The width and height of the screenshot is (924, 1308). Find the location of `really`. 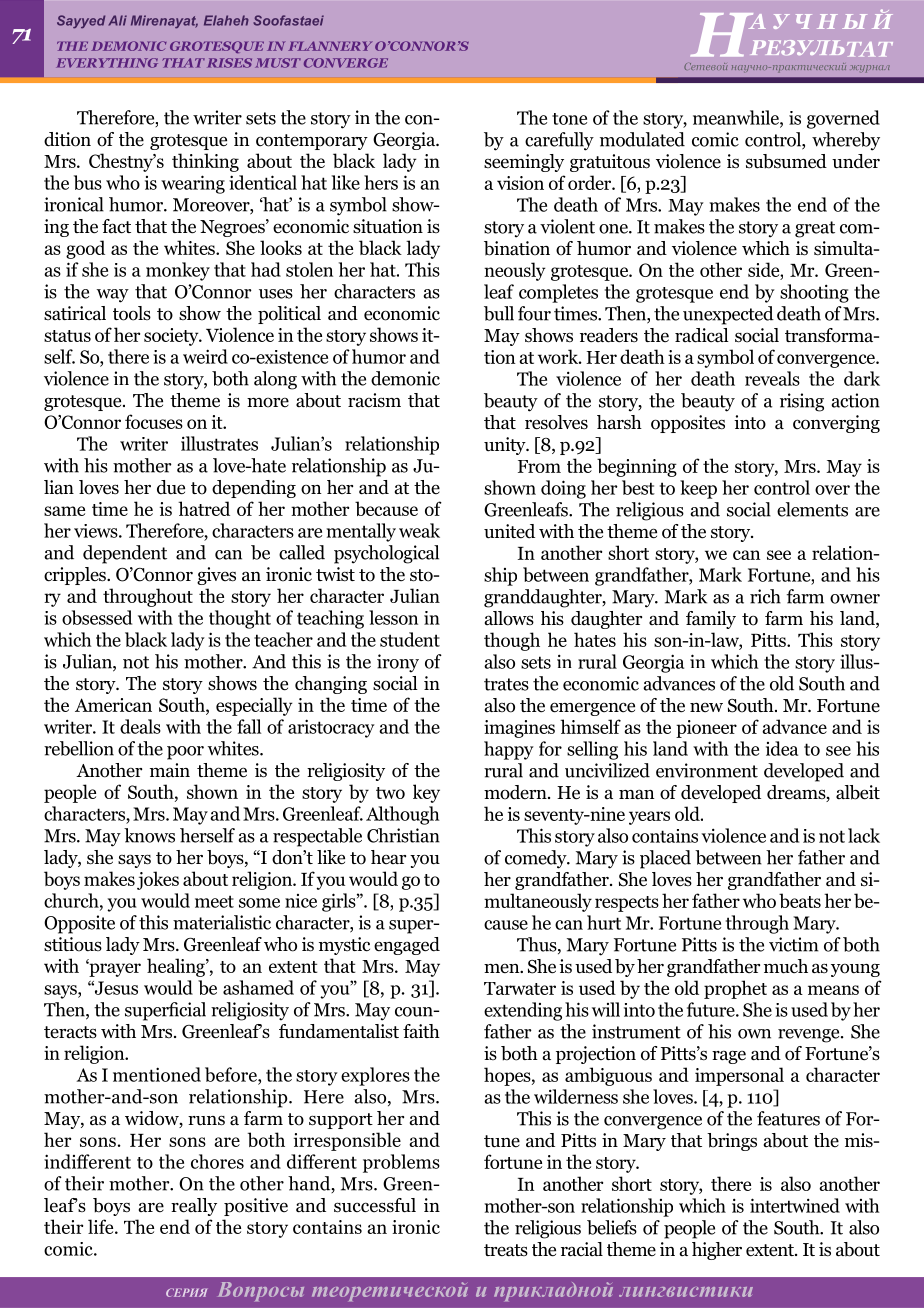

really is located at coordinates (194, 1207).
